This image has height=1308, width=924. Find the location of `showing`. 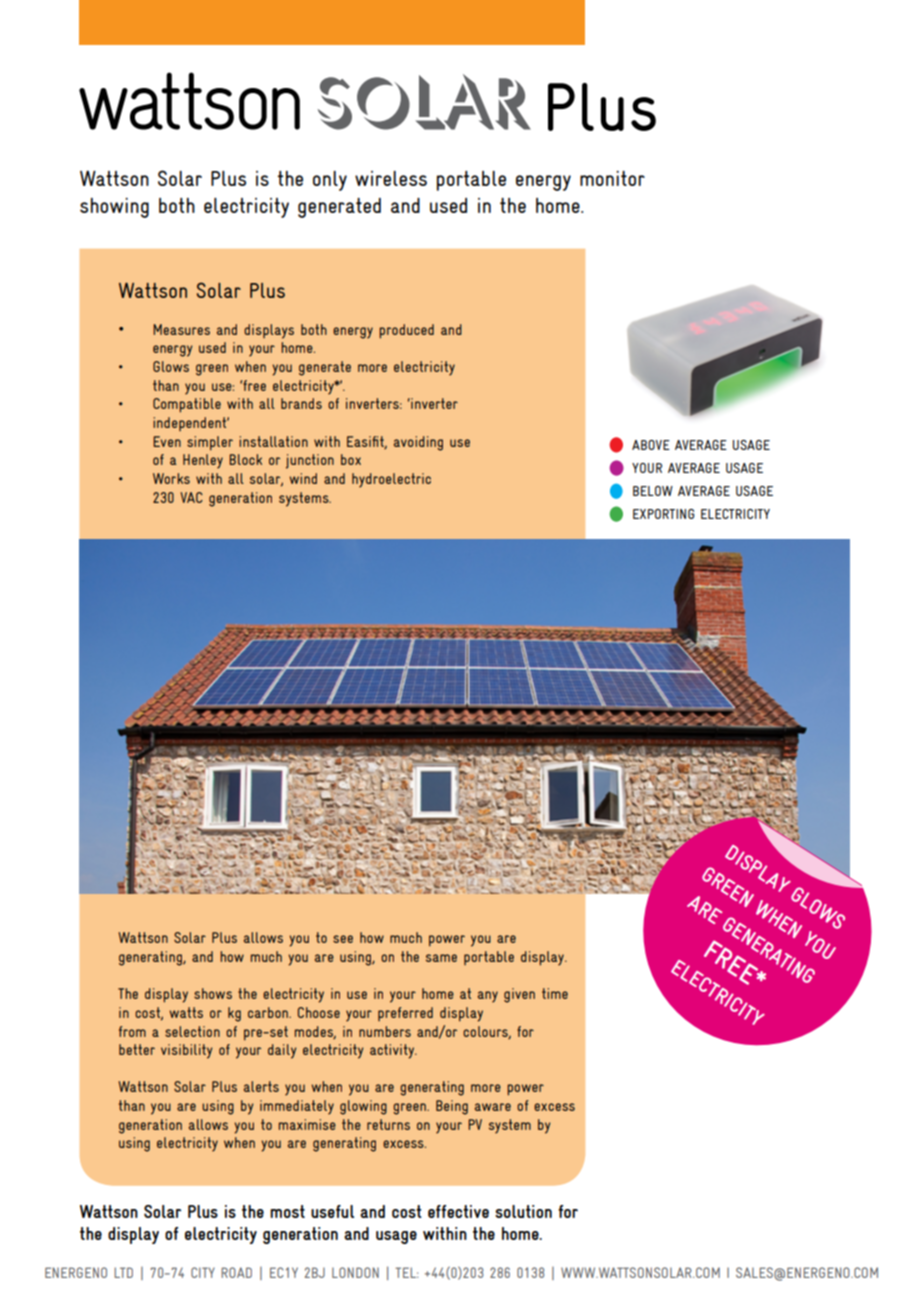

showing is located at coordinates (114, 208).
